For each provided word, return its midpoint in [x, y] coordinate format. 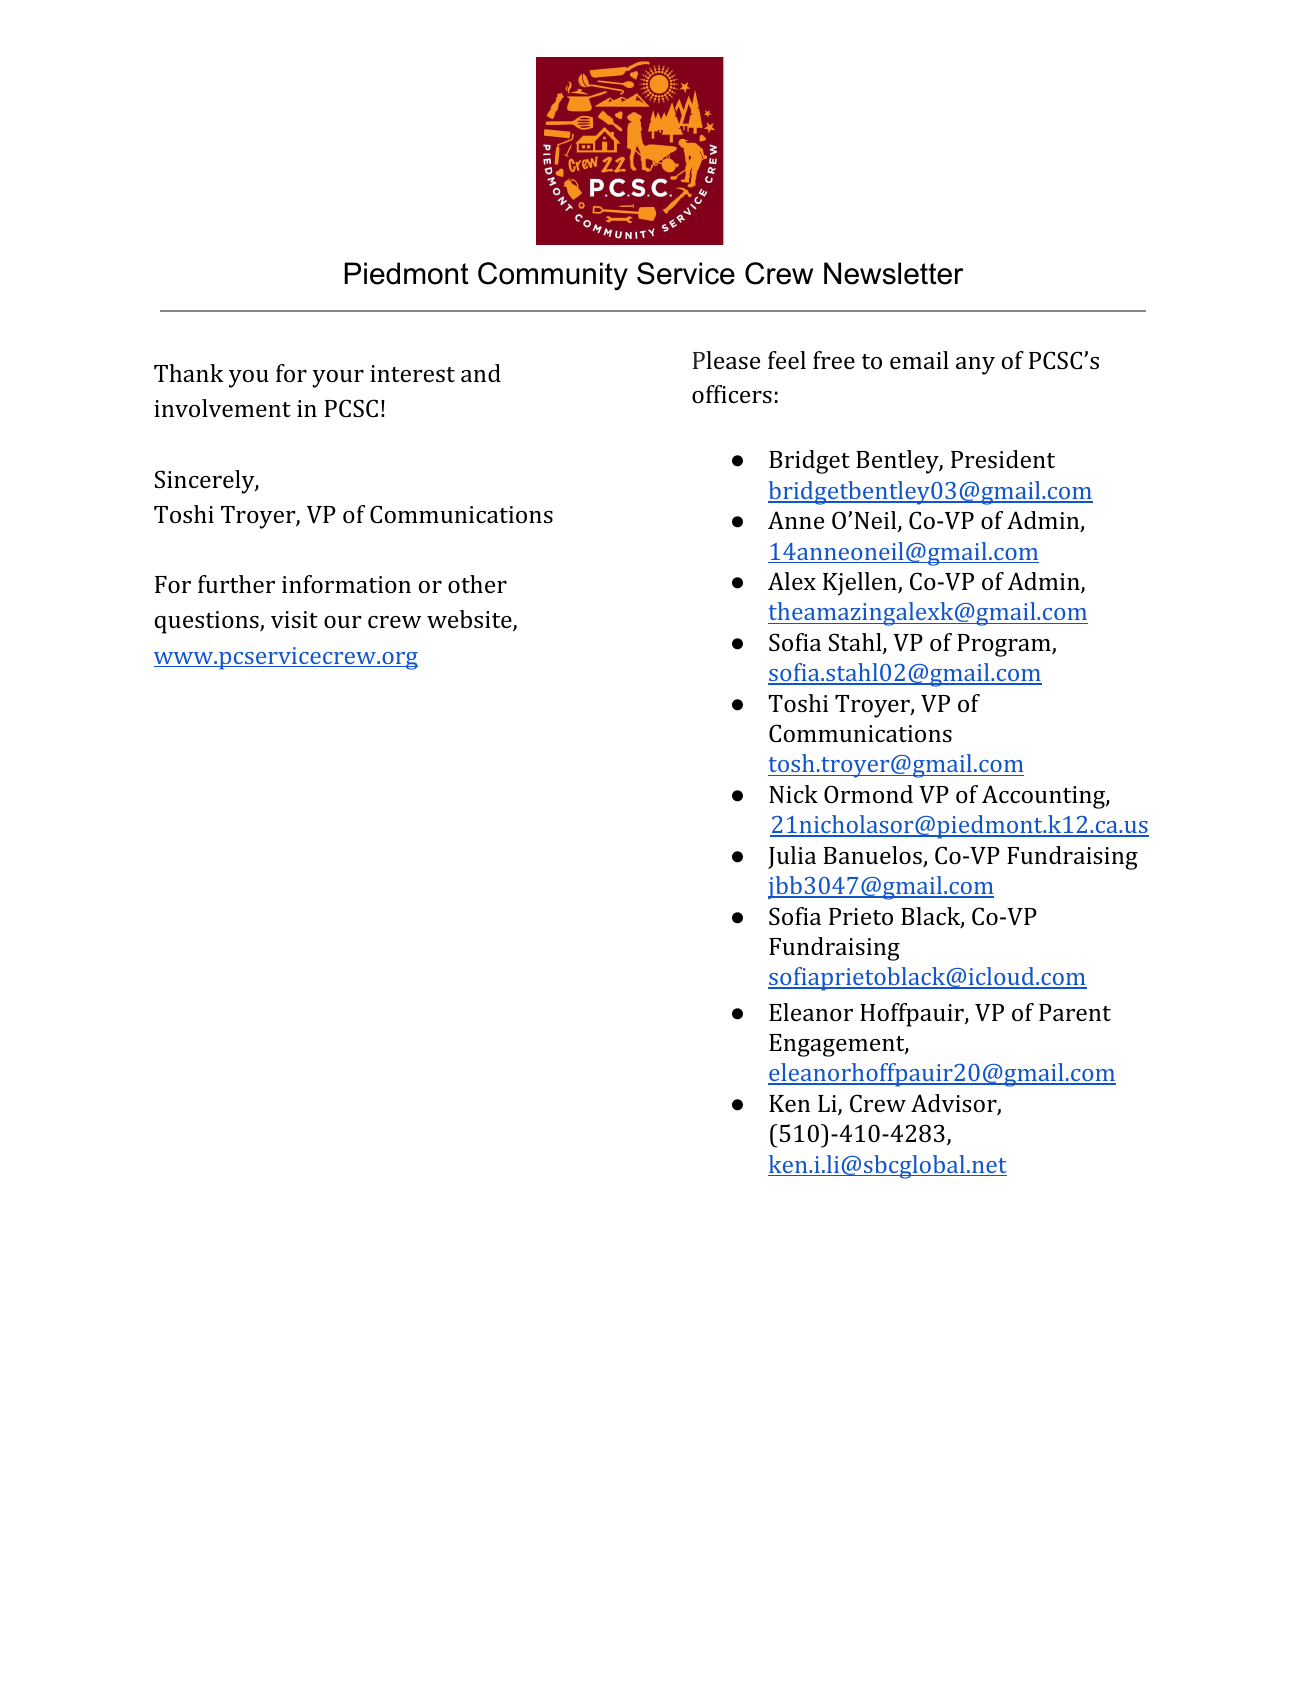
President [1003, 459]
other [477, 584]
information [346, 584]
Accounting [1044, 797]
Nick [793, 794]
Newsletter [893, 273]
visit [294, 619]
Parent [1075, 1012]
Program [1005, 645]
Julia [792, 857]
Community [553, 276]
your [338, 379]
